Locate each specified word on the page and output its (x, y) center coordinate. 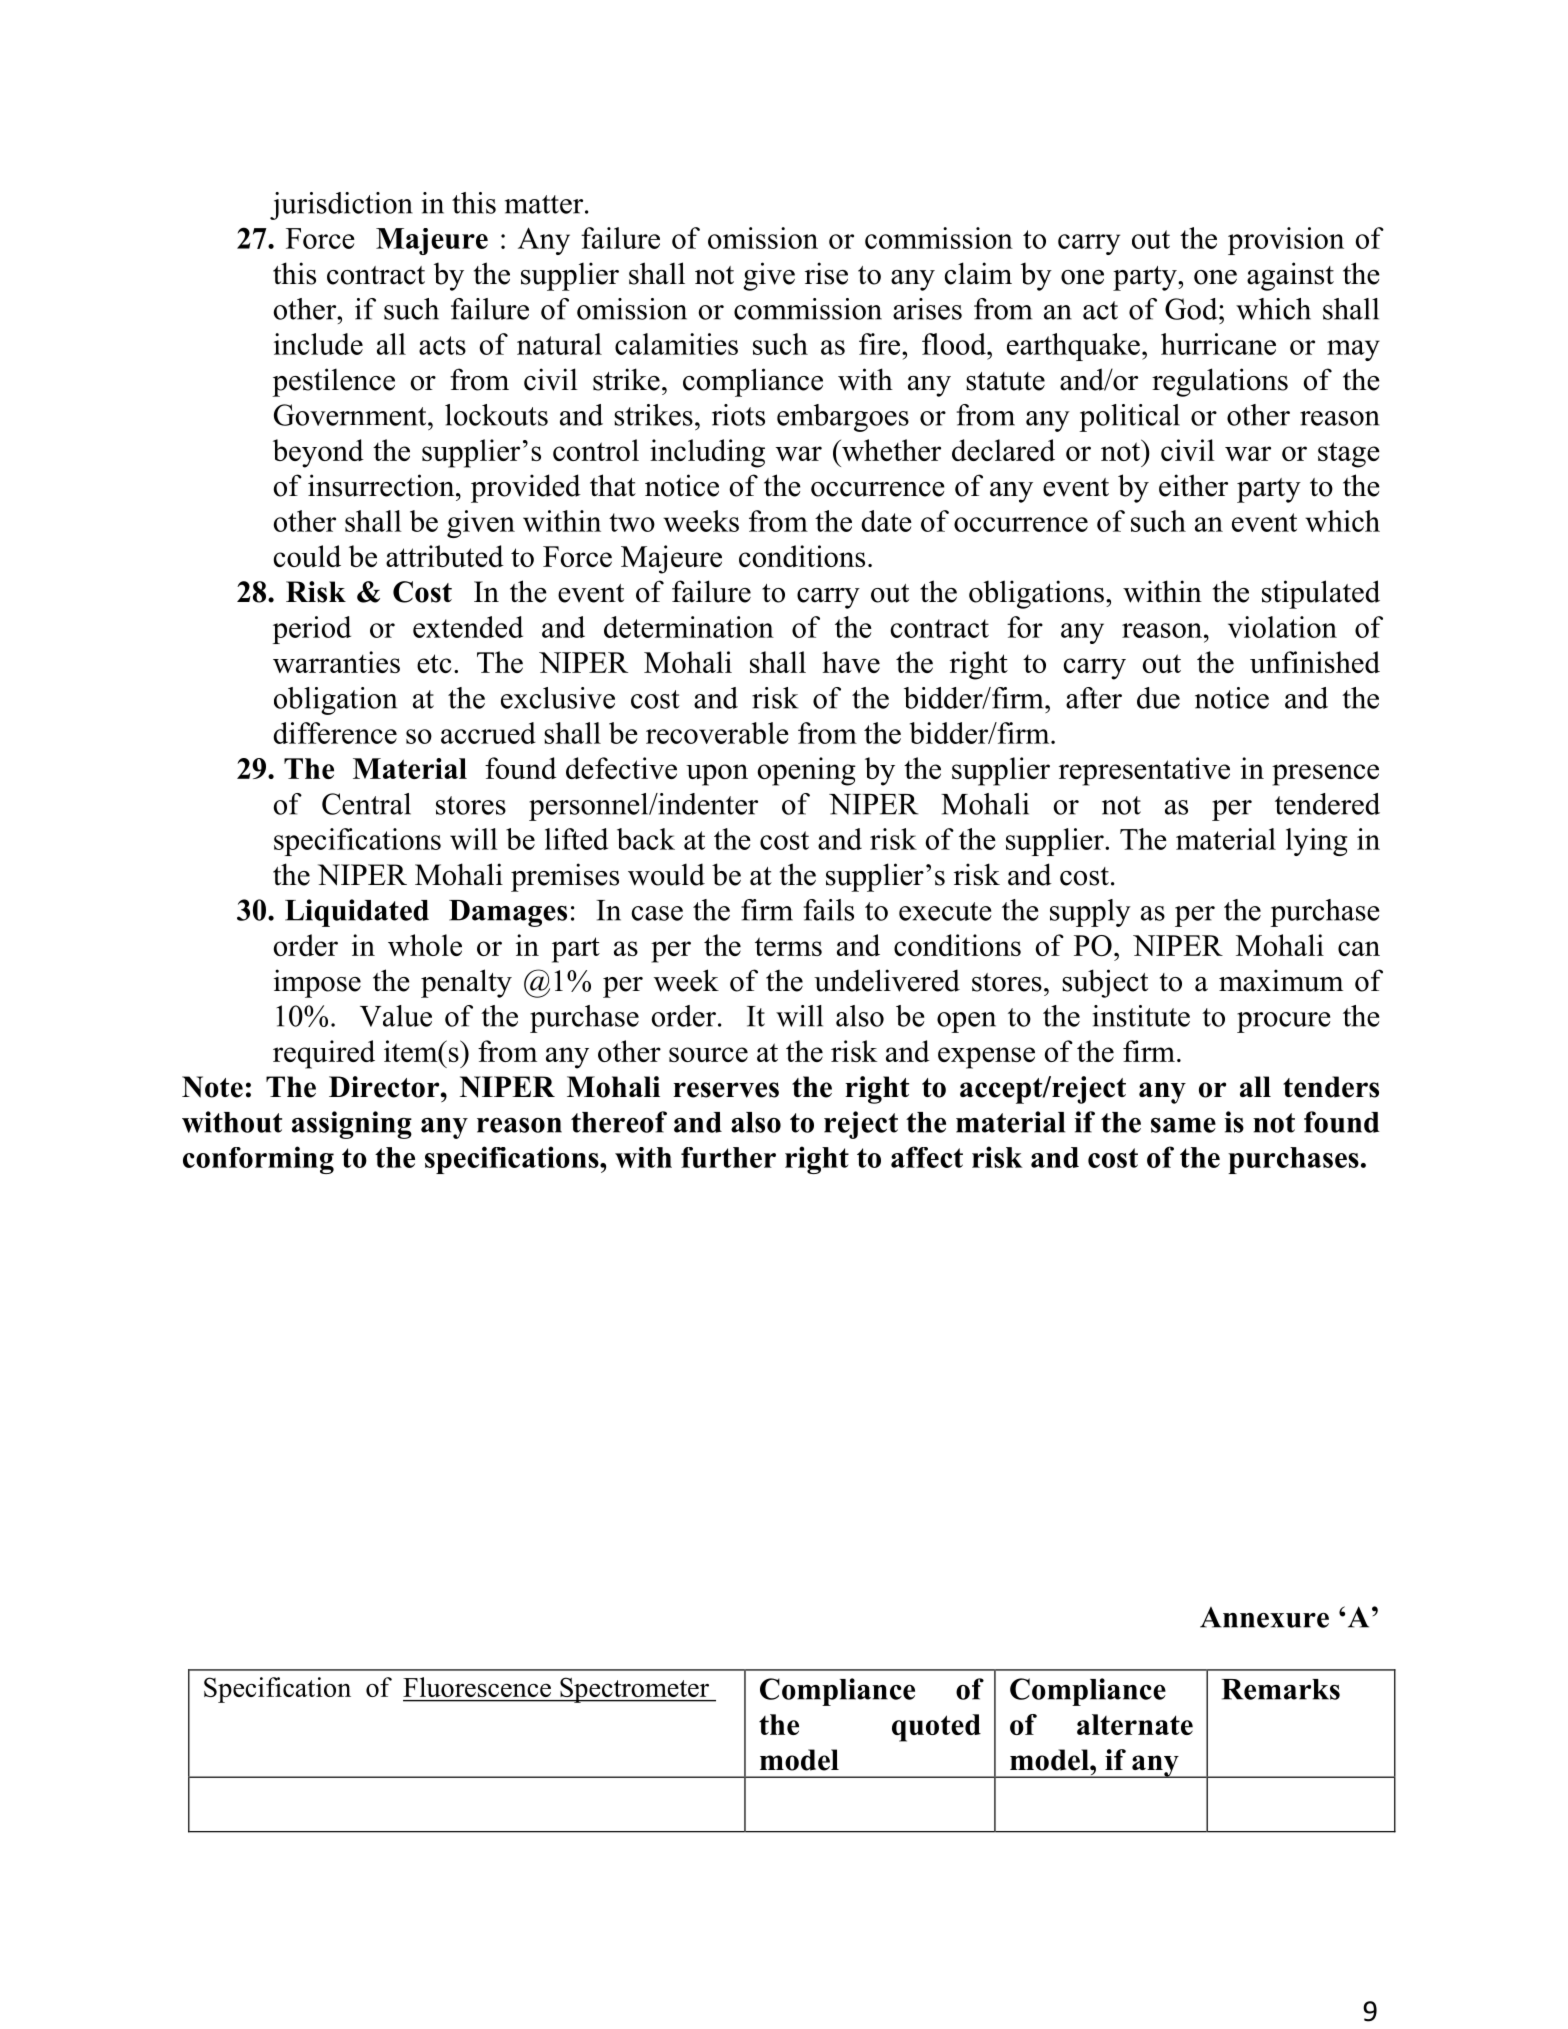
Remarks (1280, 1689)
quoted (936, 1728)
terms (788, 946)
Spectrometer (635, 1690)
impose (317, 983)
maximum (1281, 980)
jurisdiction (341, 206)
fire (881, 344)
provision (1286, 241)
